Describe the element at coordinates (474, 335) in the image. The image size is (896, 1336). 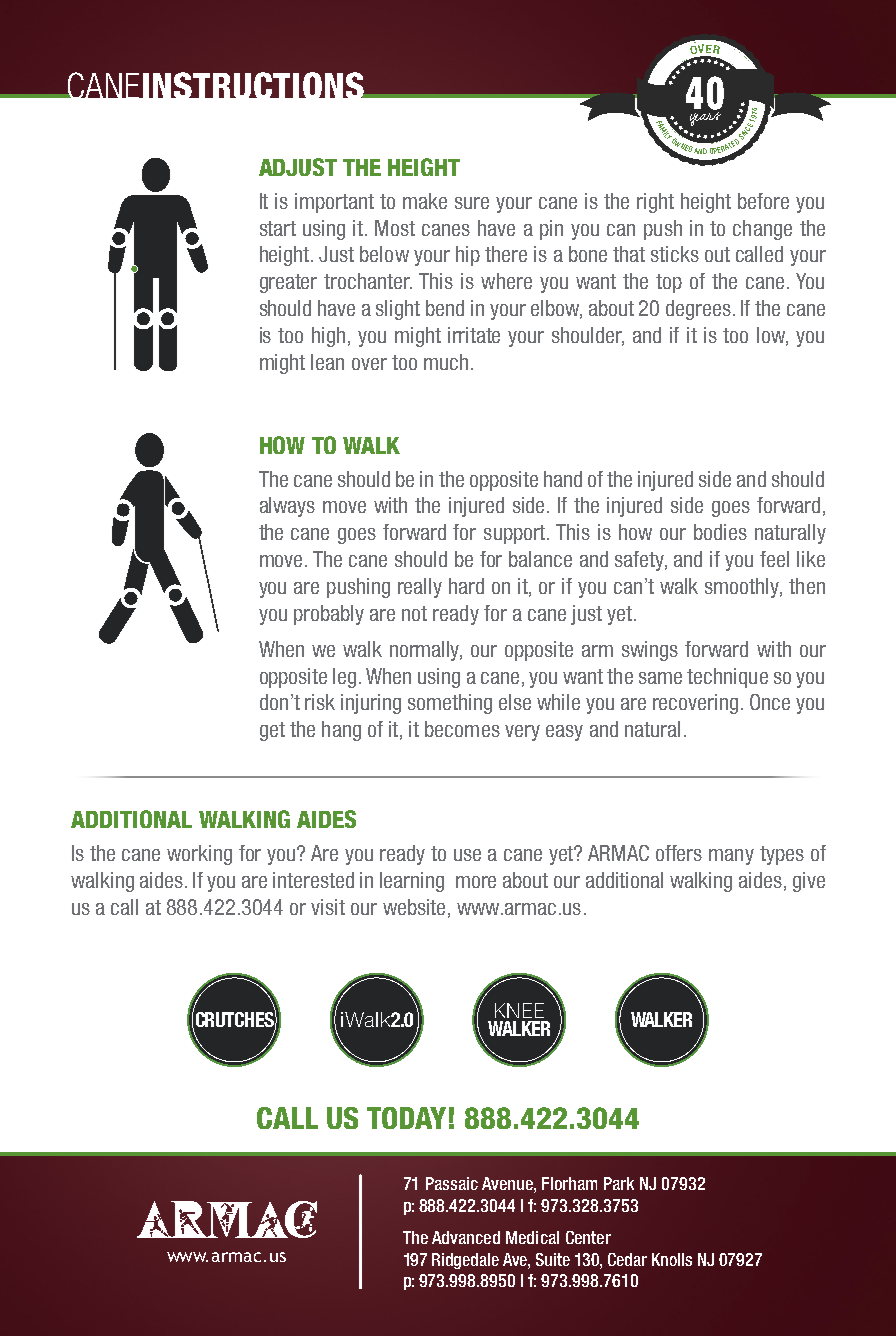
I see `irritate` at that location.
